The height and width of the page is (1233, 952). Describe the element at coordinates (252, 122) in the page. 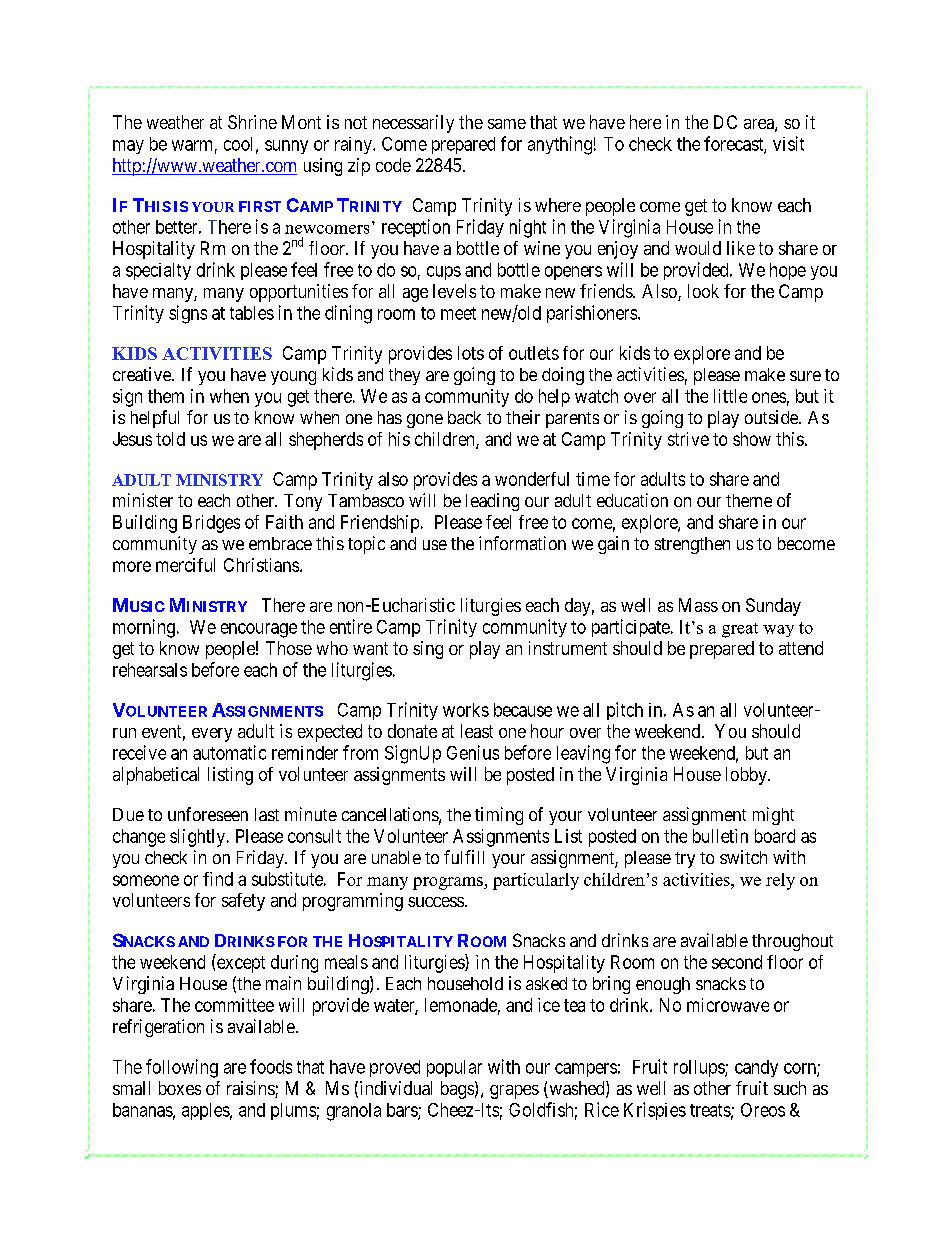

I see `Shrine` at that location.
